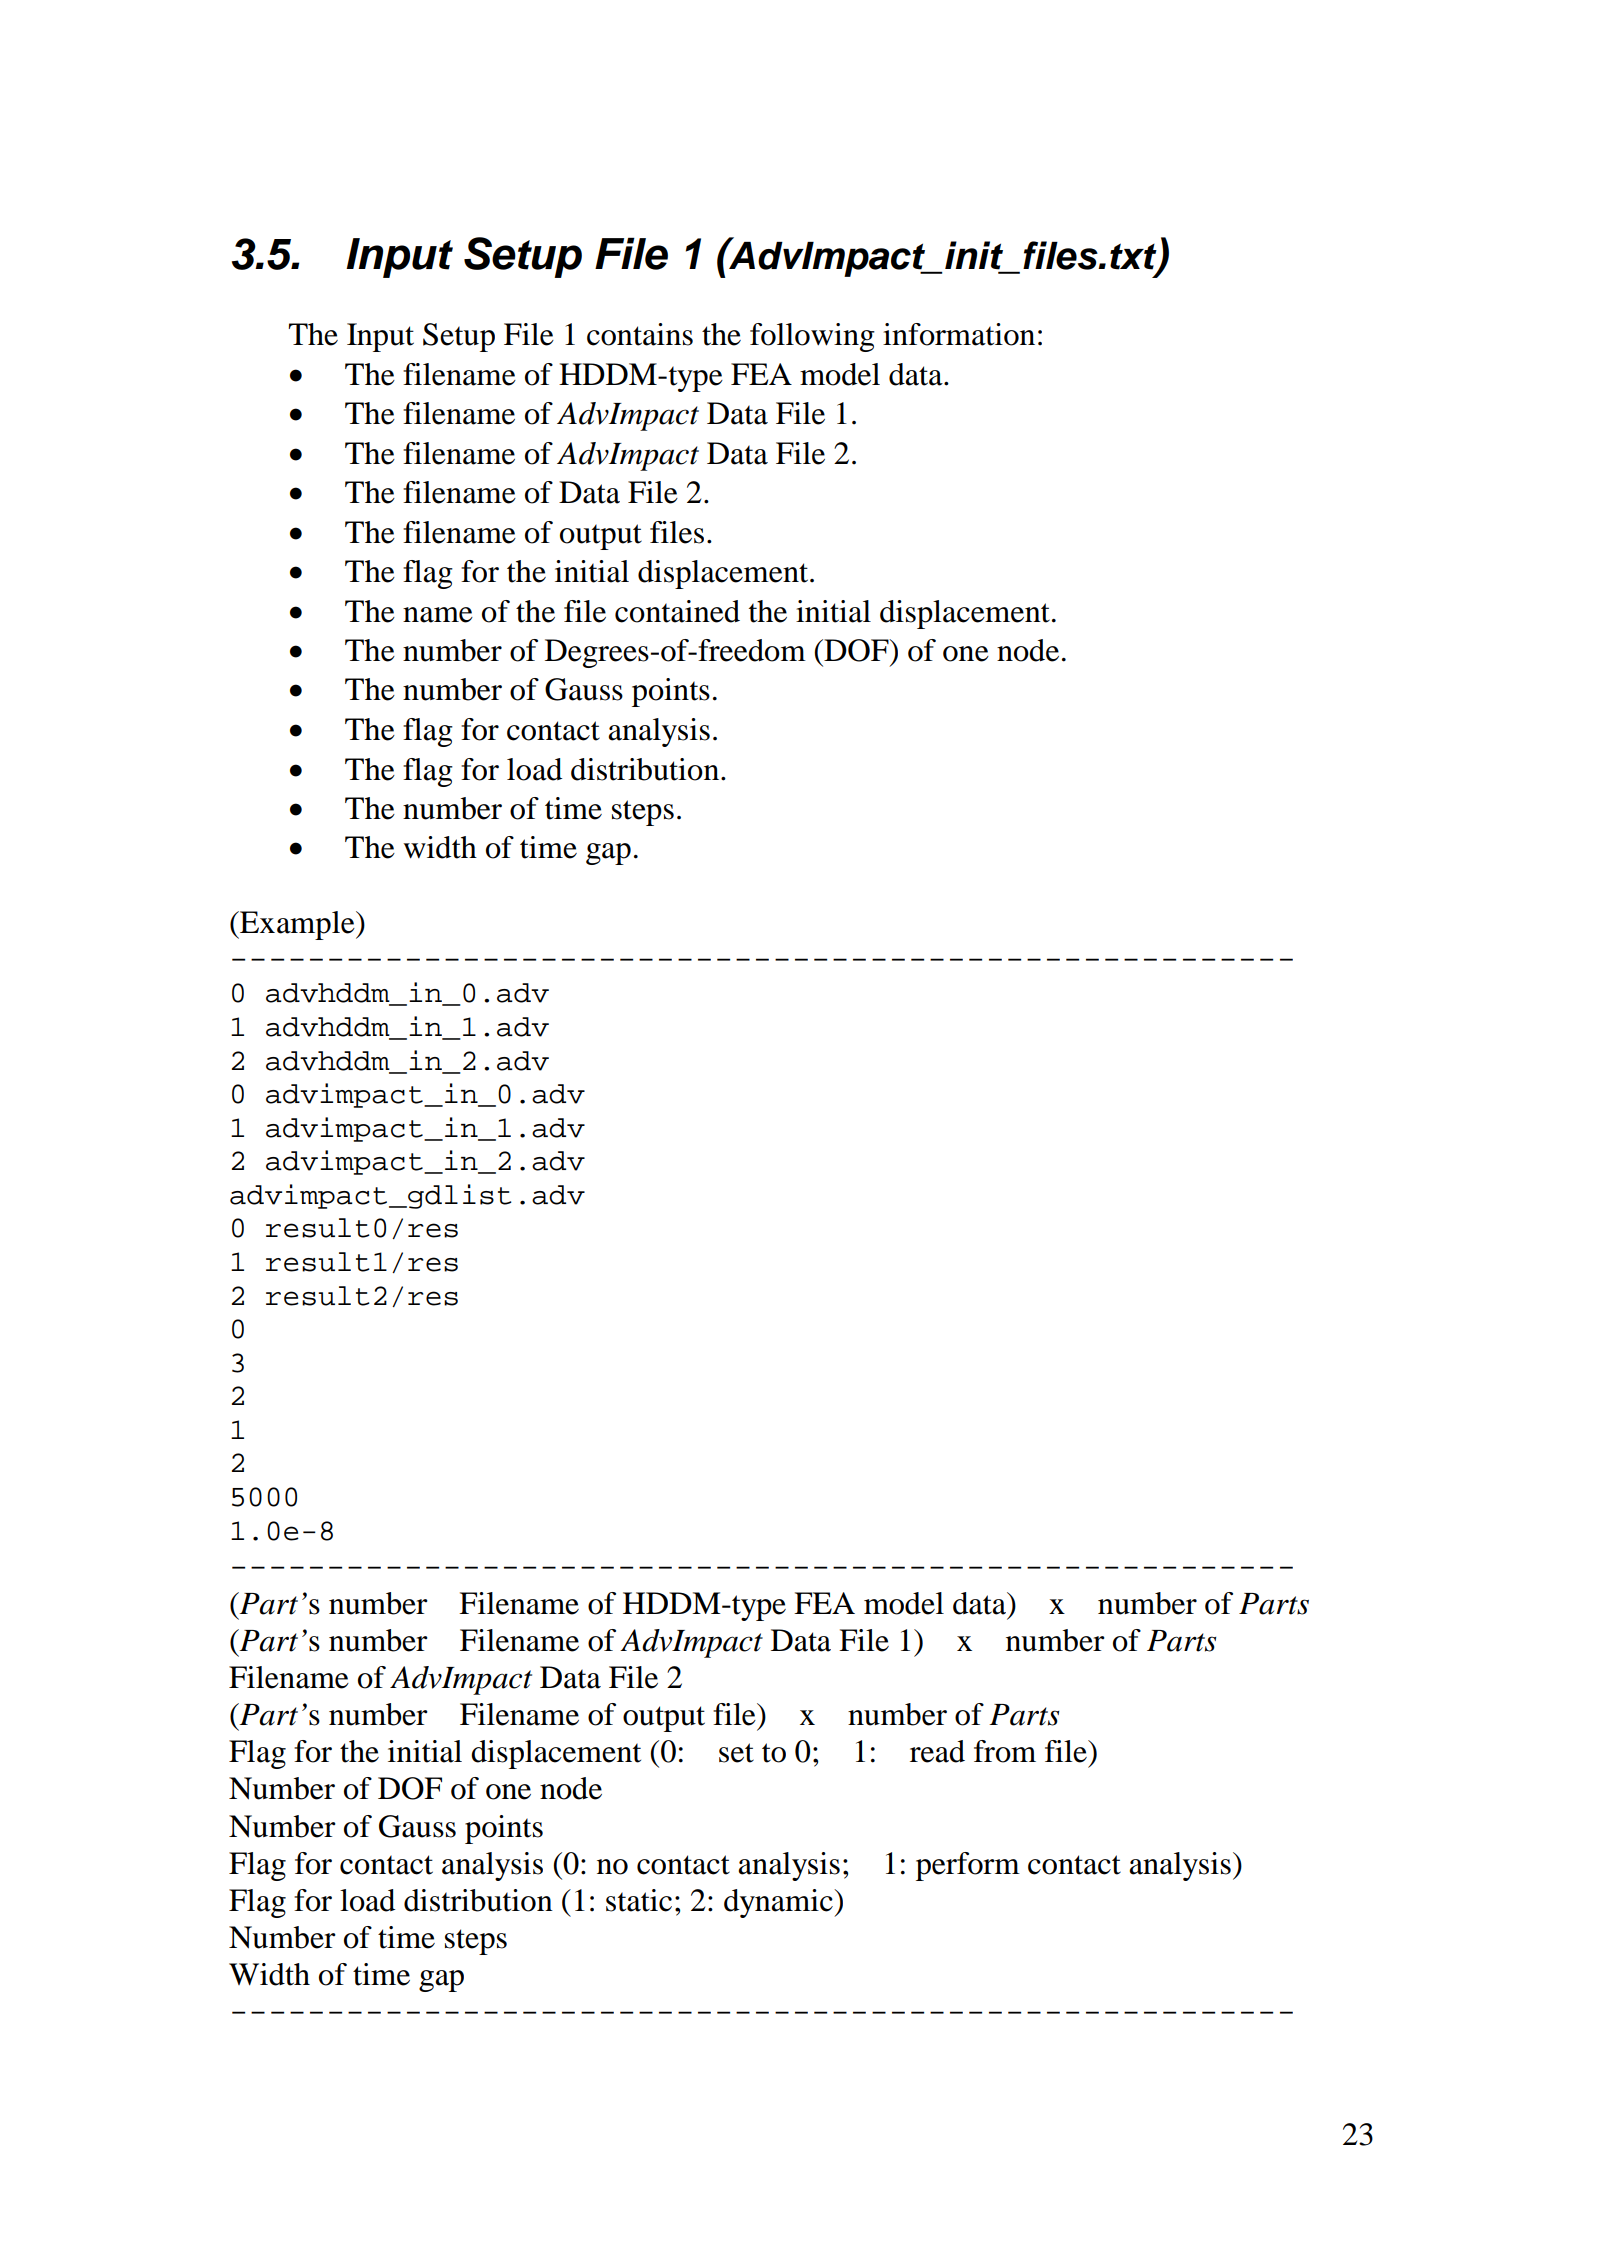  Describe the element at coordinates (297, 925) in the document. I see `Example` at that location.
